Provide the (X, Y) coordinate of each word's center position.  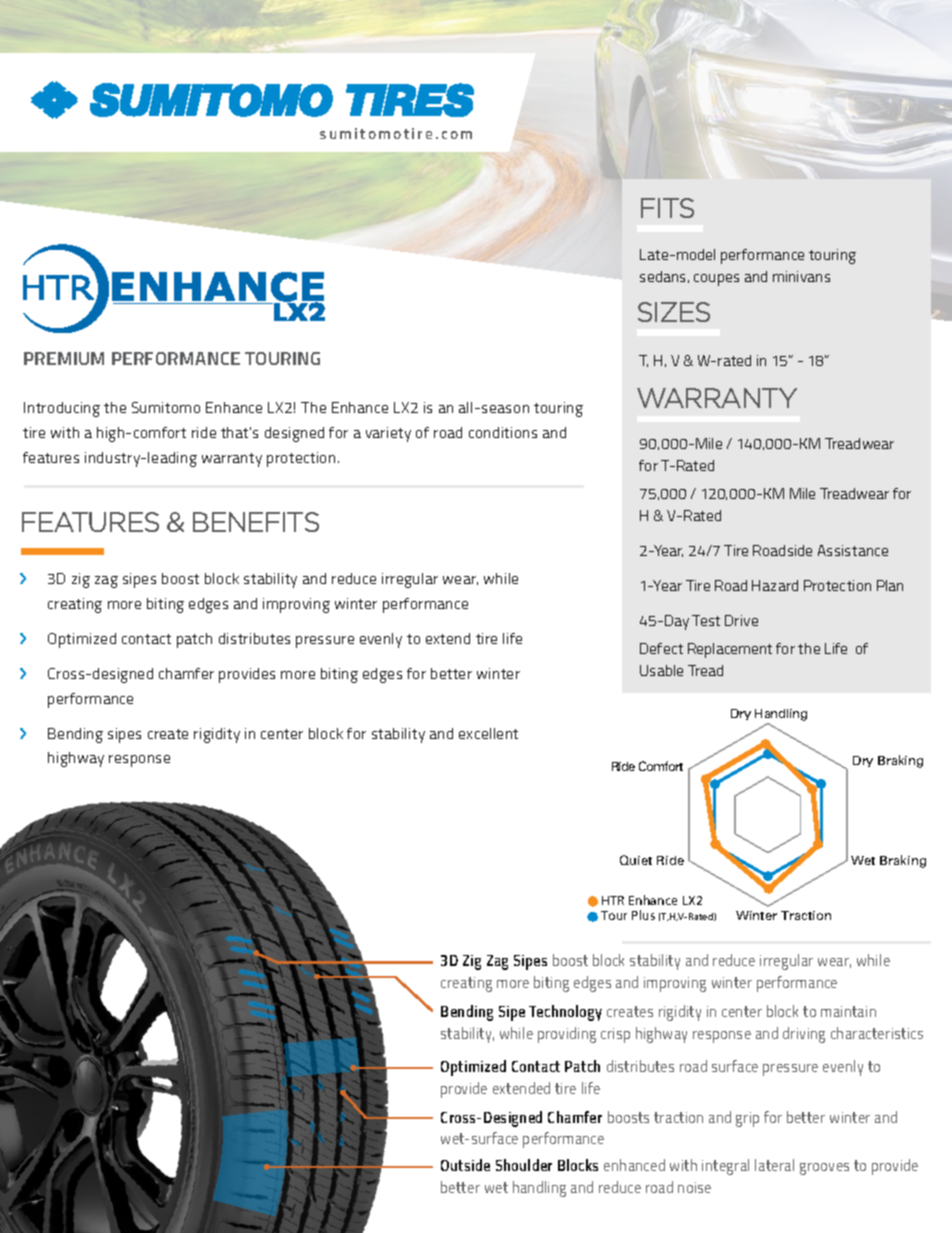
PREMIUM (64, 358)
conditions (503, 432)
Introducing (62, 409)
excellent (488, 733)
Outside (465, 1165)
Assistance (853, 550)
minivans (801, 276)
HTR (613, 900)
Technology (565, 1013)
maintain (848, 1011)
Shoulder (524, 1165)
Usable (661, 670)
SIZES (674, 312)
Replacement (730, 650)
